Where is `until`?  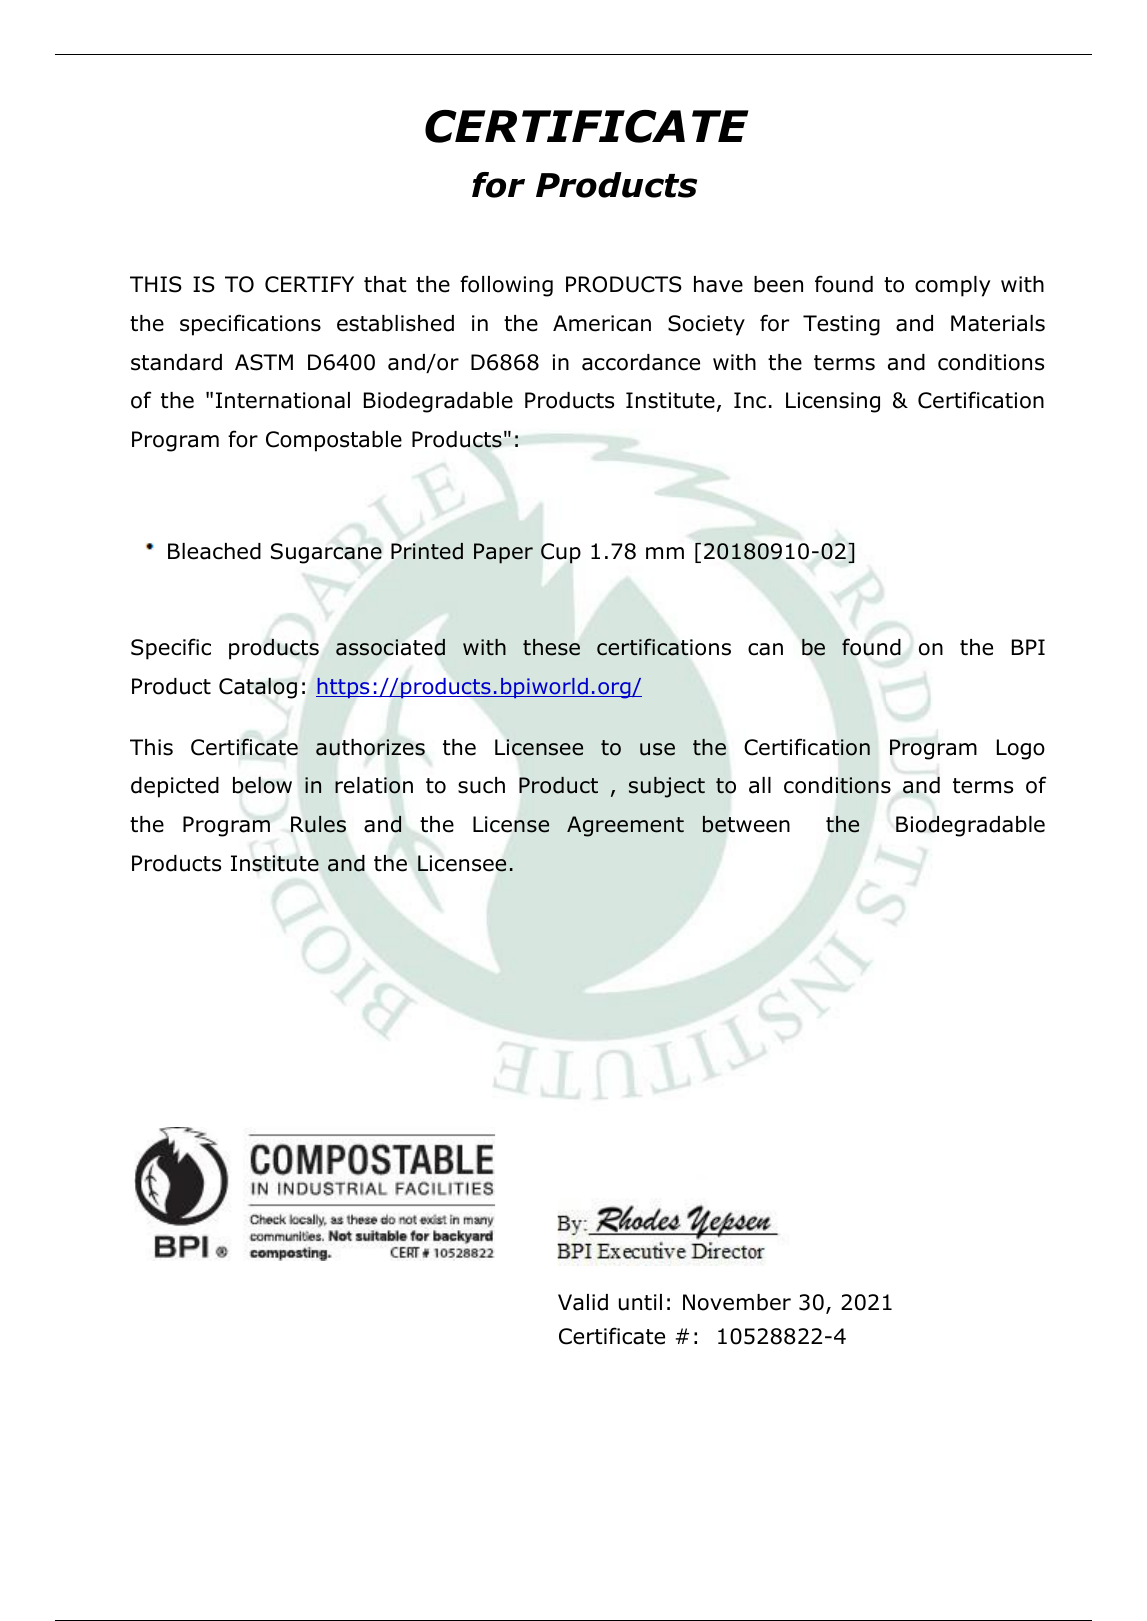
until is located at coordinates (640, 1302).
